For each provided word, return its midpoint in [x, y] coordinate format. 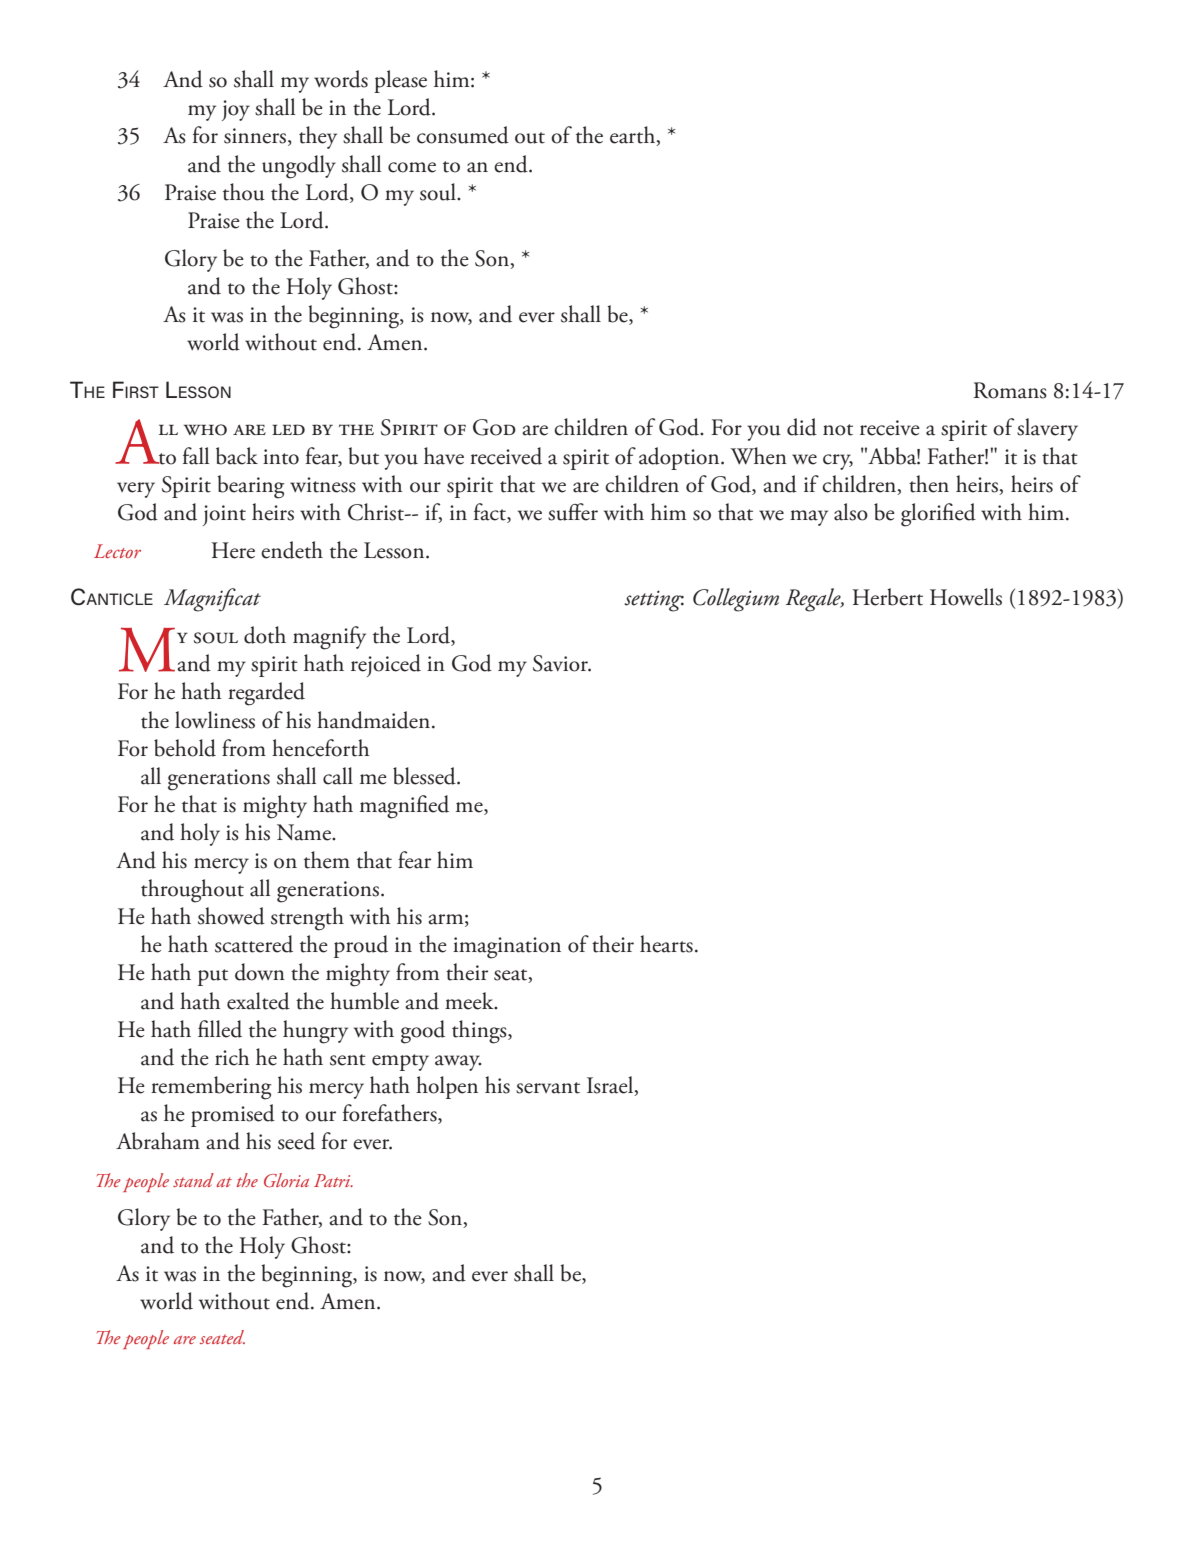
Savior [562, 663]
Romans [1010, 390]
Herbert [887, 597]
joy [236, 110]
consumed [463, 135]
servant [548, 1088]
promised [233, 1115]
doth [265, 635]
